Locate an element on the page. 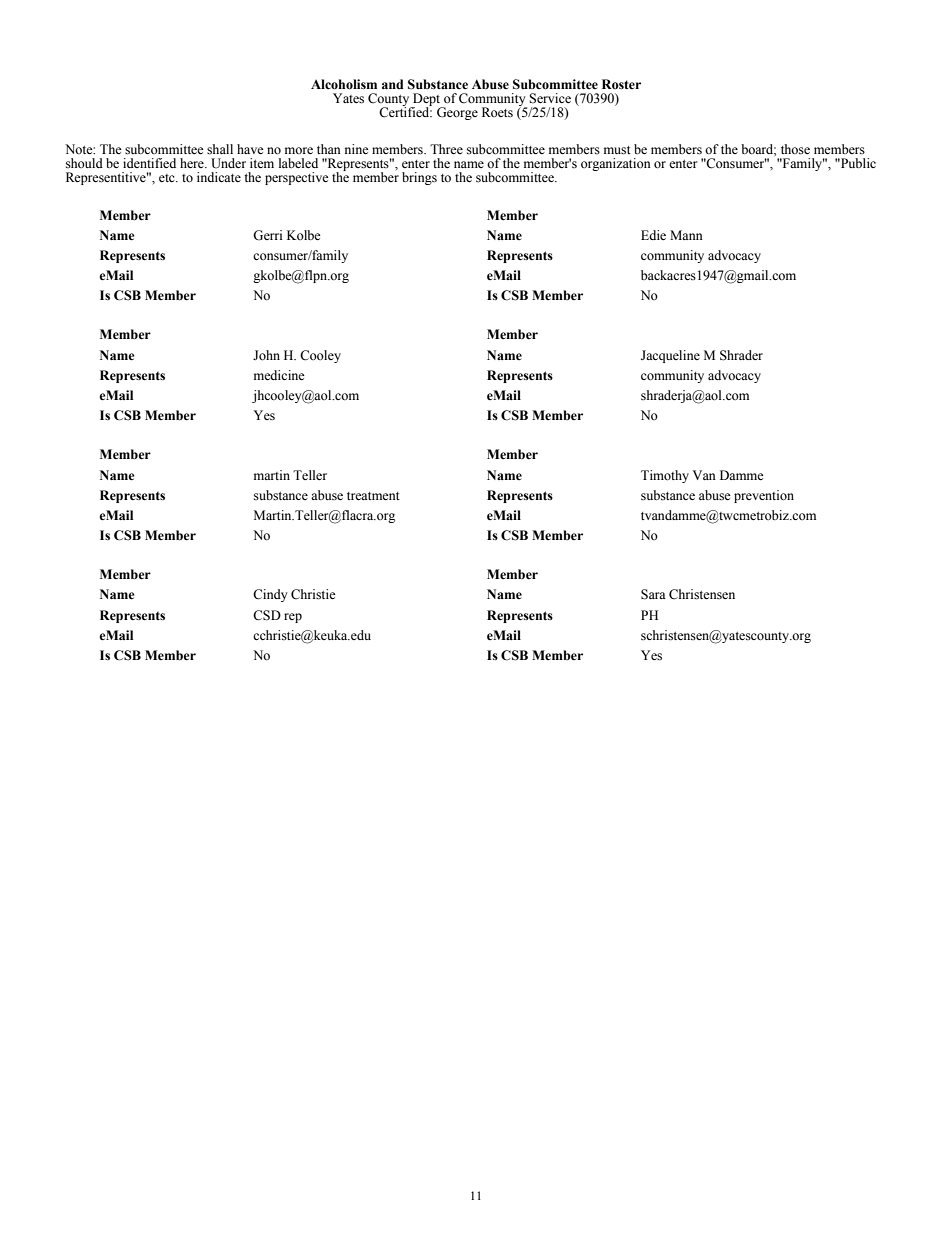 The width and height of the document is (952, 1233). Cindy is located at coordinates (270, 595).
